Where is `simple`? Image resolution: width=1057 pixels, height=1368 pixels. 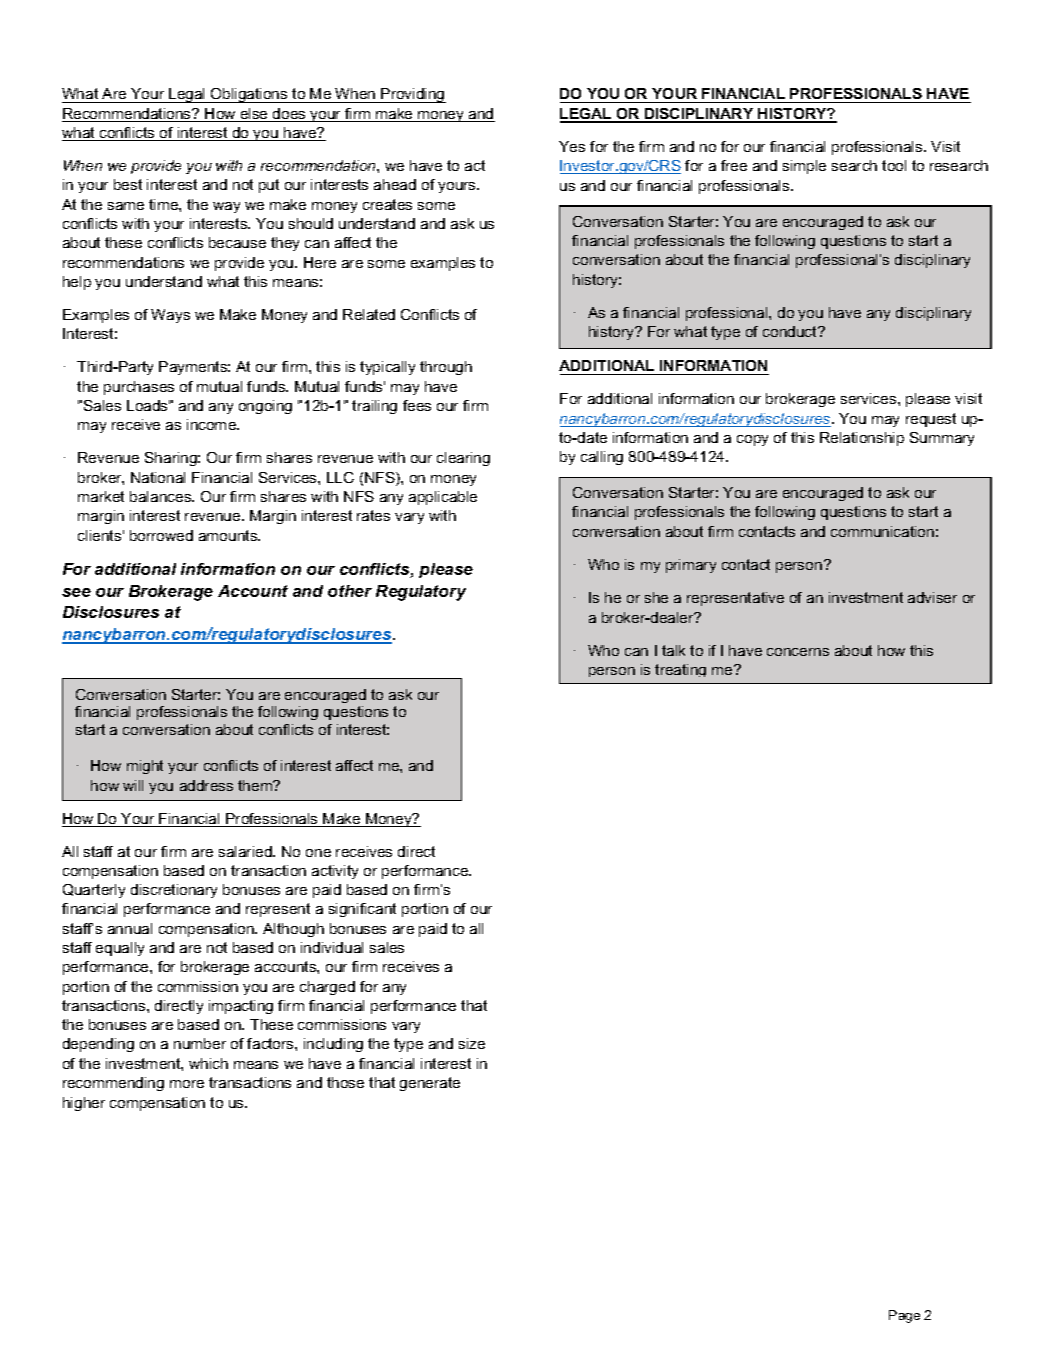
simple is located at coordinates (804, 167).
